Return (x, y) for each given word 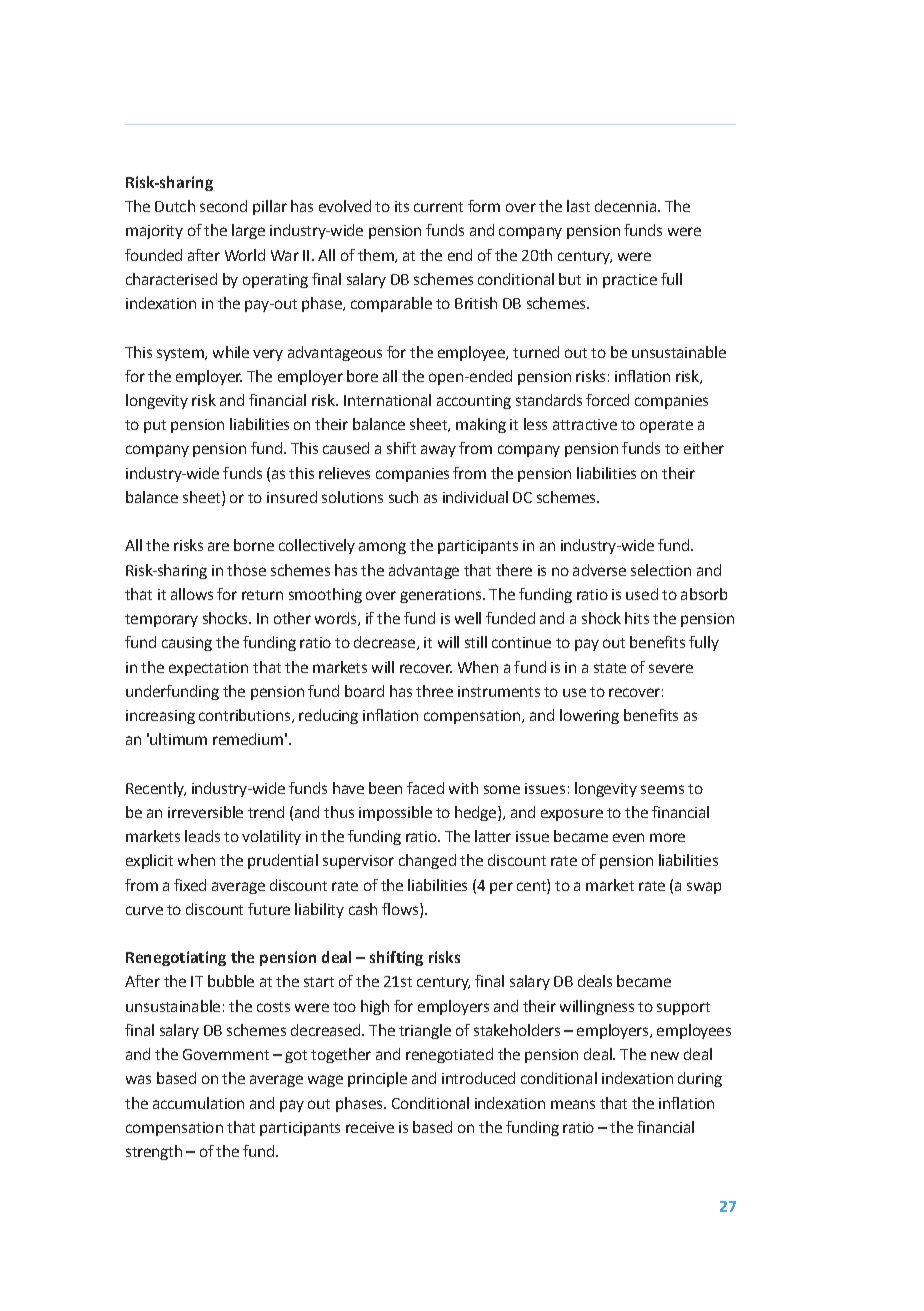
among (382, 548)
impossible (395, 813)
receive (370, 1127)
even (628, 837)
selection (661, 570)
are (218, 546)
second (223, 206)
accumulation (198, 1103)
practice (630, 281)
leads (202, 836)
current (438, 207)
